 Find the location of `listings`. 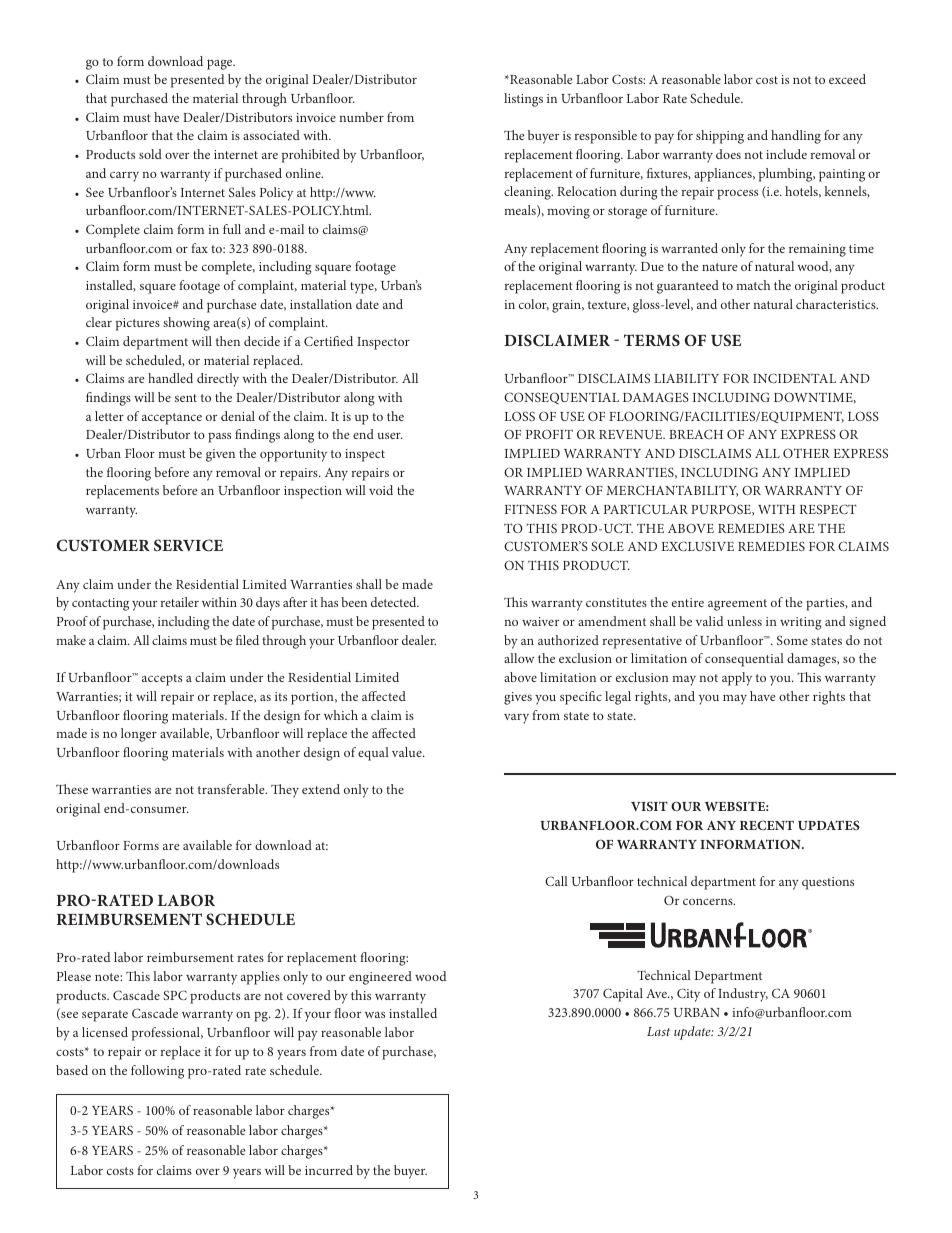

listings is located at coordinates (523, 100).
